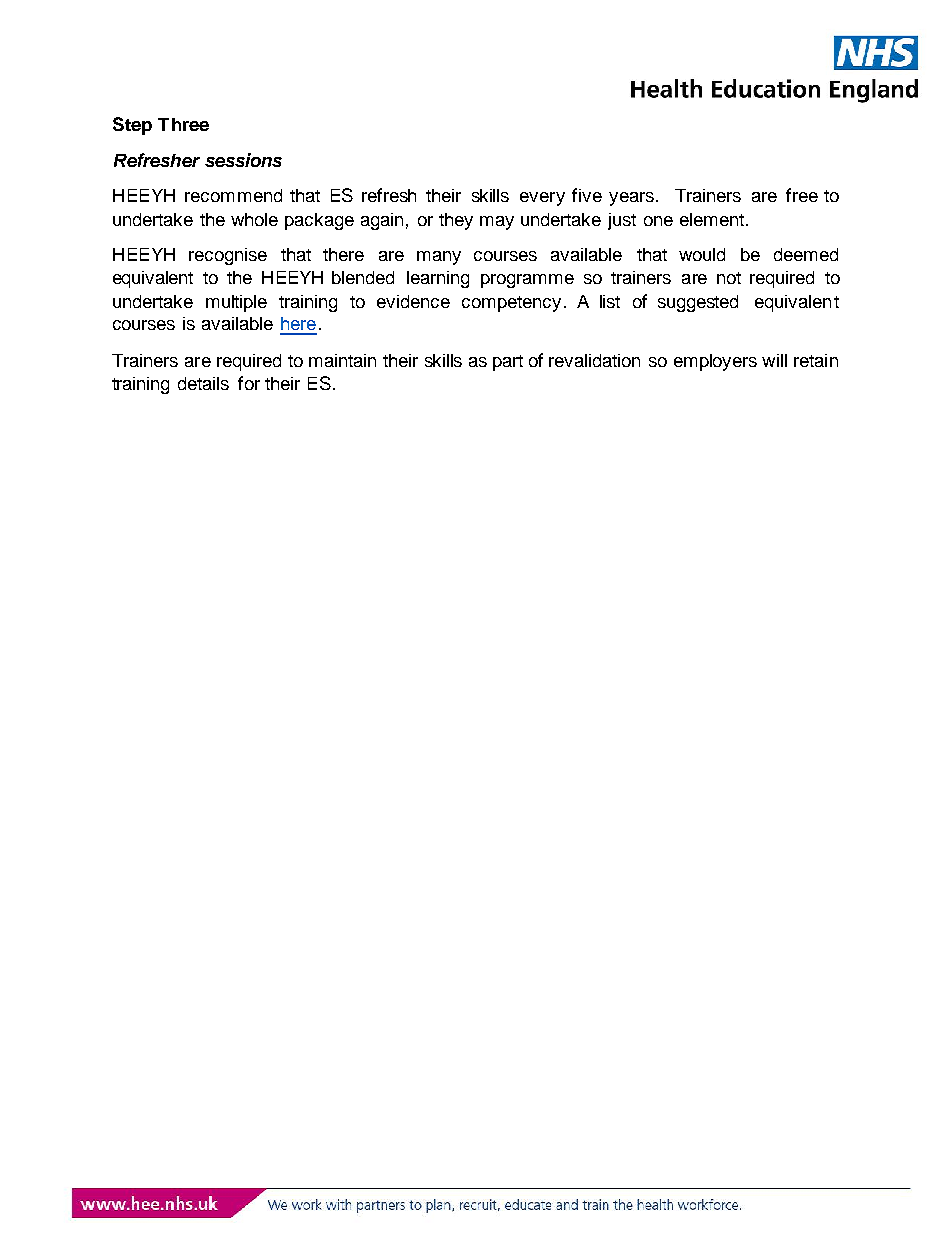  What do you see at coordinates (439, 258) in the image?
I see `many` at bounding box center [439, 258].
